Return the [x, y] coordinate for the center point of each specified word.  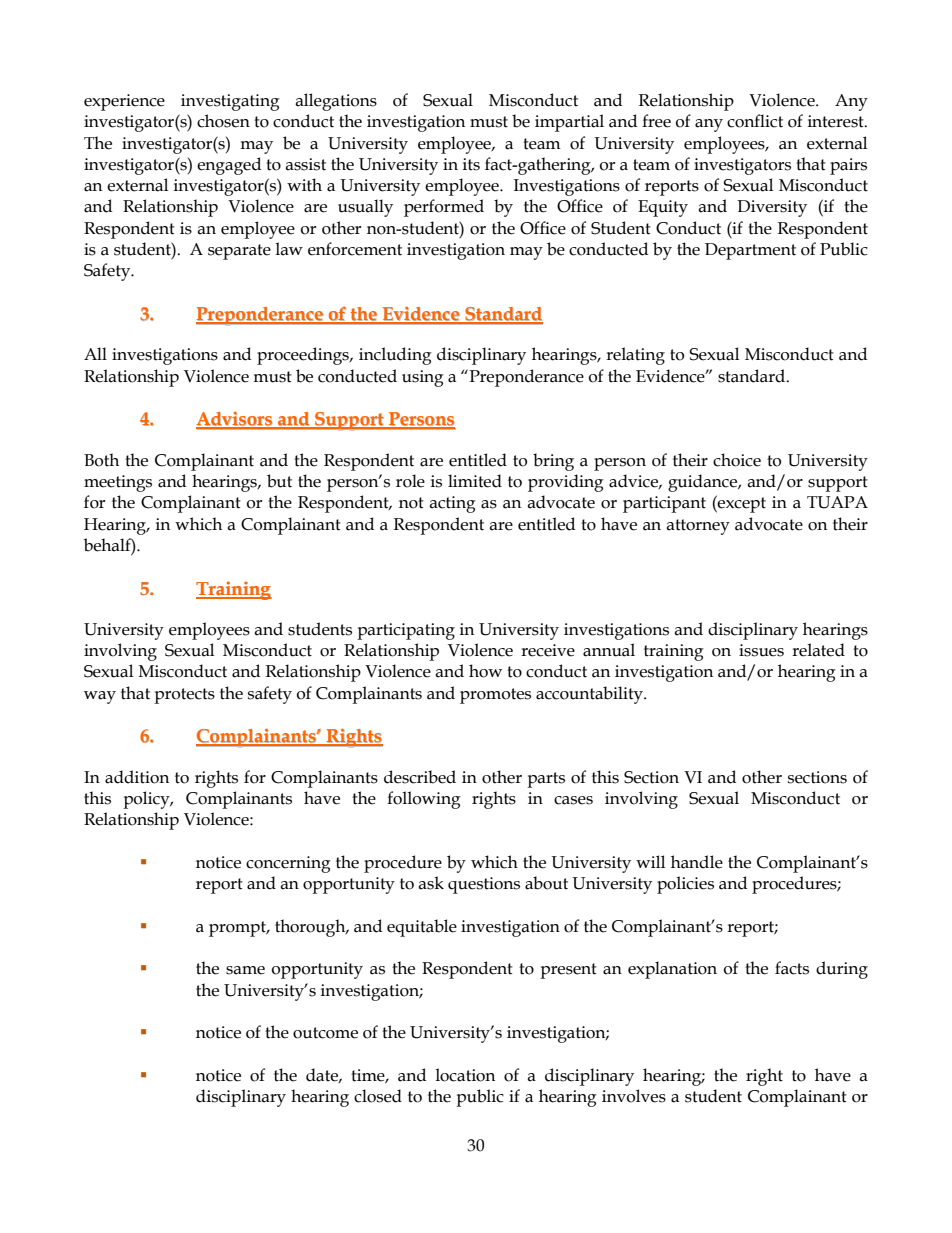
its [471, 164]
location [465, 1075]
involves [634, 1096]
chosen [223, 121]
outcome [325, 1033]
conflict [755, 121]
